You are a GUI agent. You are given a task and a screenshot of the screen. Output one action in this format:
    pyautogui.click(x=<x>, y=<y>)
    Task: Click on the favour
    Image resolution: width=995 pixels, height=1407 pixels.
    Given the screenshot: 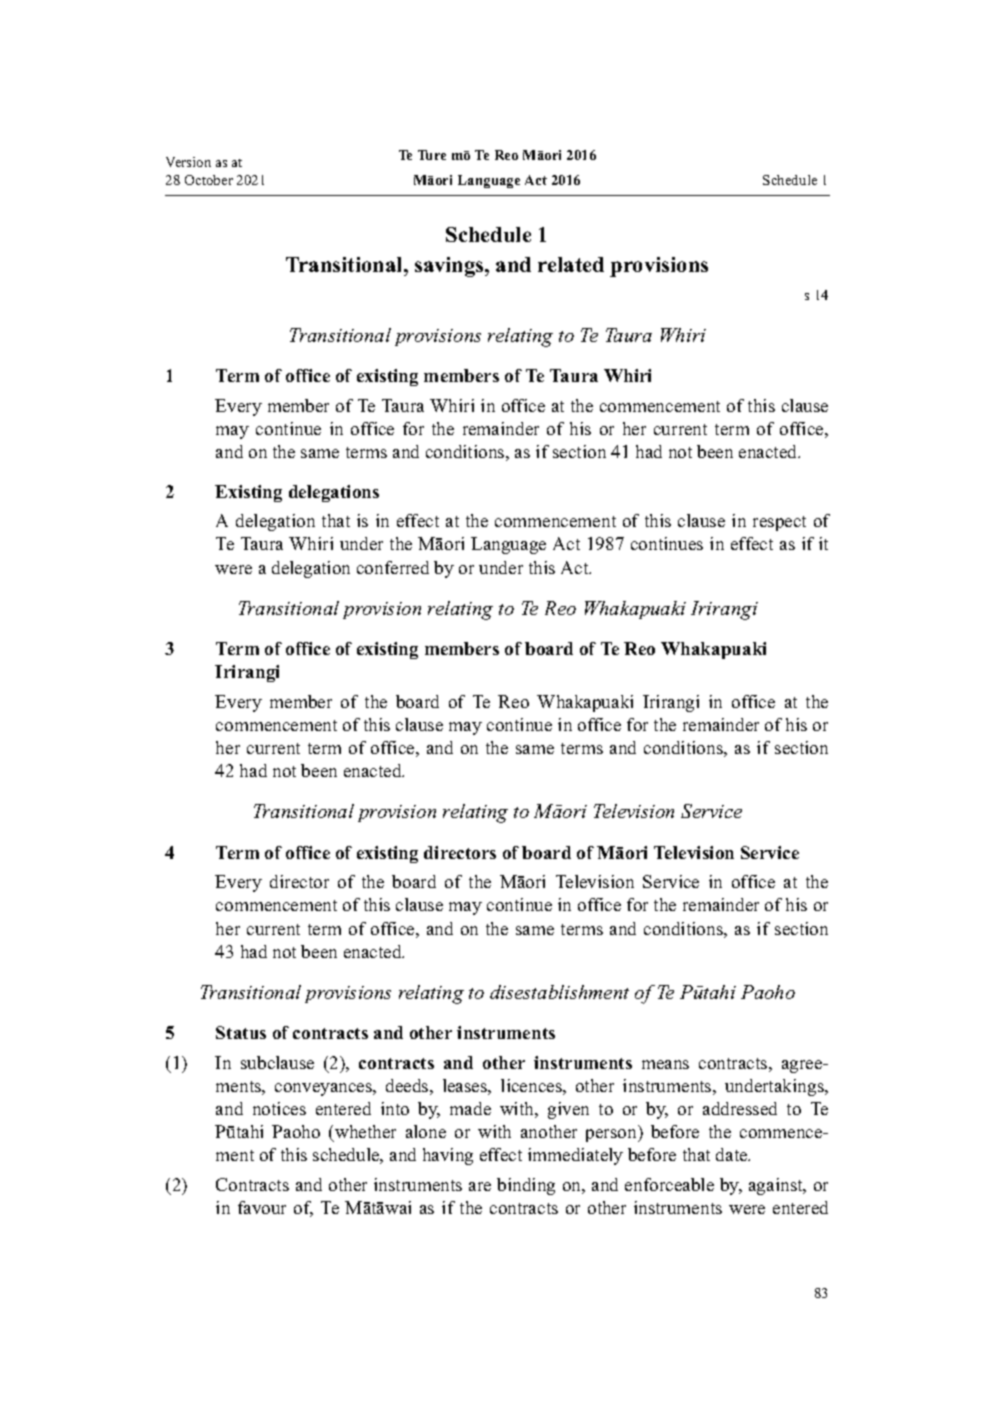 What is the action you would take?
    pyautogui.click(x=262, y=1207)
